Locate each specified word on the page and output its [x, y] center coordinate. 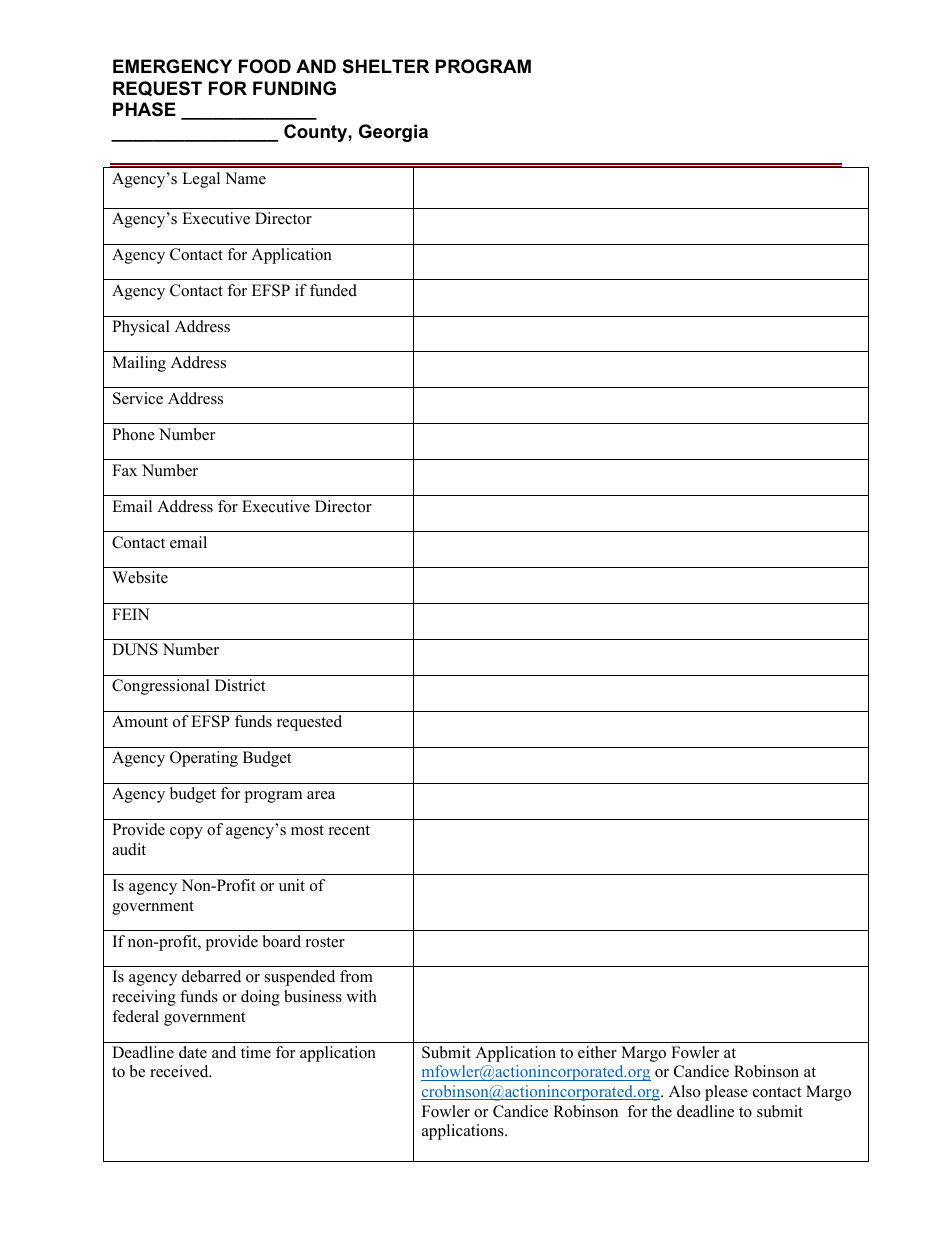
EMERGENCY [172, 66]
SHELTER [386, 66]
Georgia [393, 133]
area [321, 795]
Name [245, 178]
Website [140, 577]
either [597, 1052]
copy [186, 833]
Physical [141, 328]
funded [333, 290]
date [193, 1052]
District [240, 685]
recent [349, 830]
